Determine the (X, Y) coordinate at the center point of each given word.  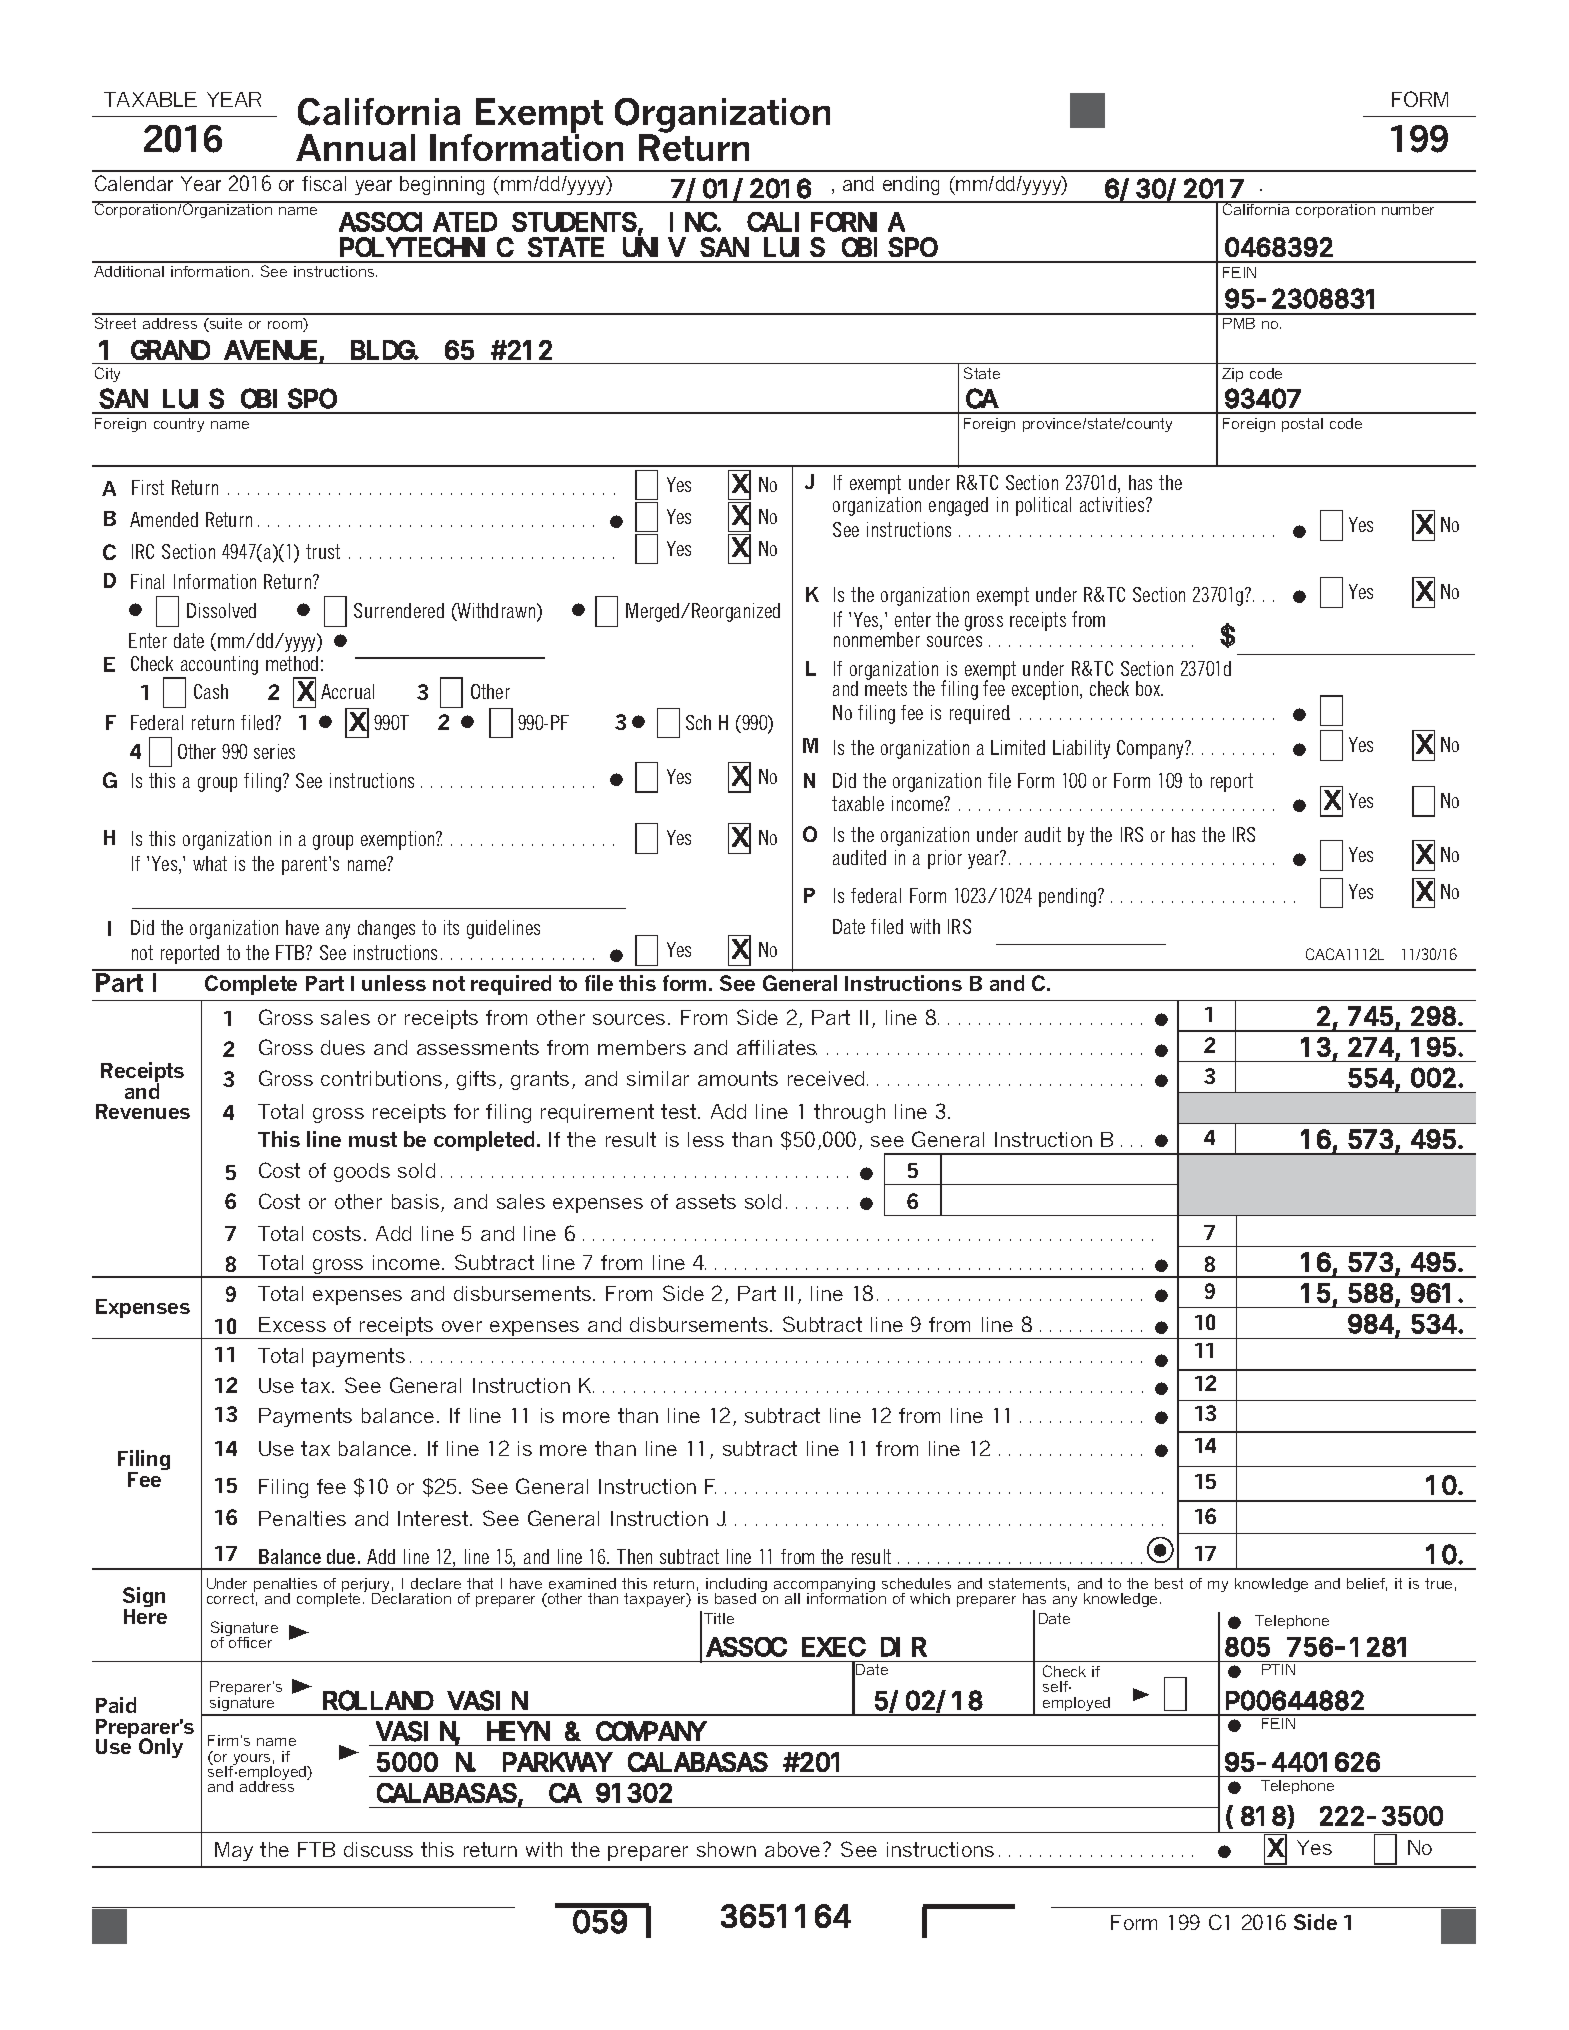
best (1169, 1583)
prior (945, 859)
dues (343, 1047)
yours (251, 1761)
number (1408, 208)
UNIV (654, 248)
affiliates (777, 1047)
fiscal (324, 183)
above (792, 1849)
